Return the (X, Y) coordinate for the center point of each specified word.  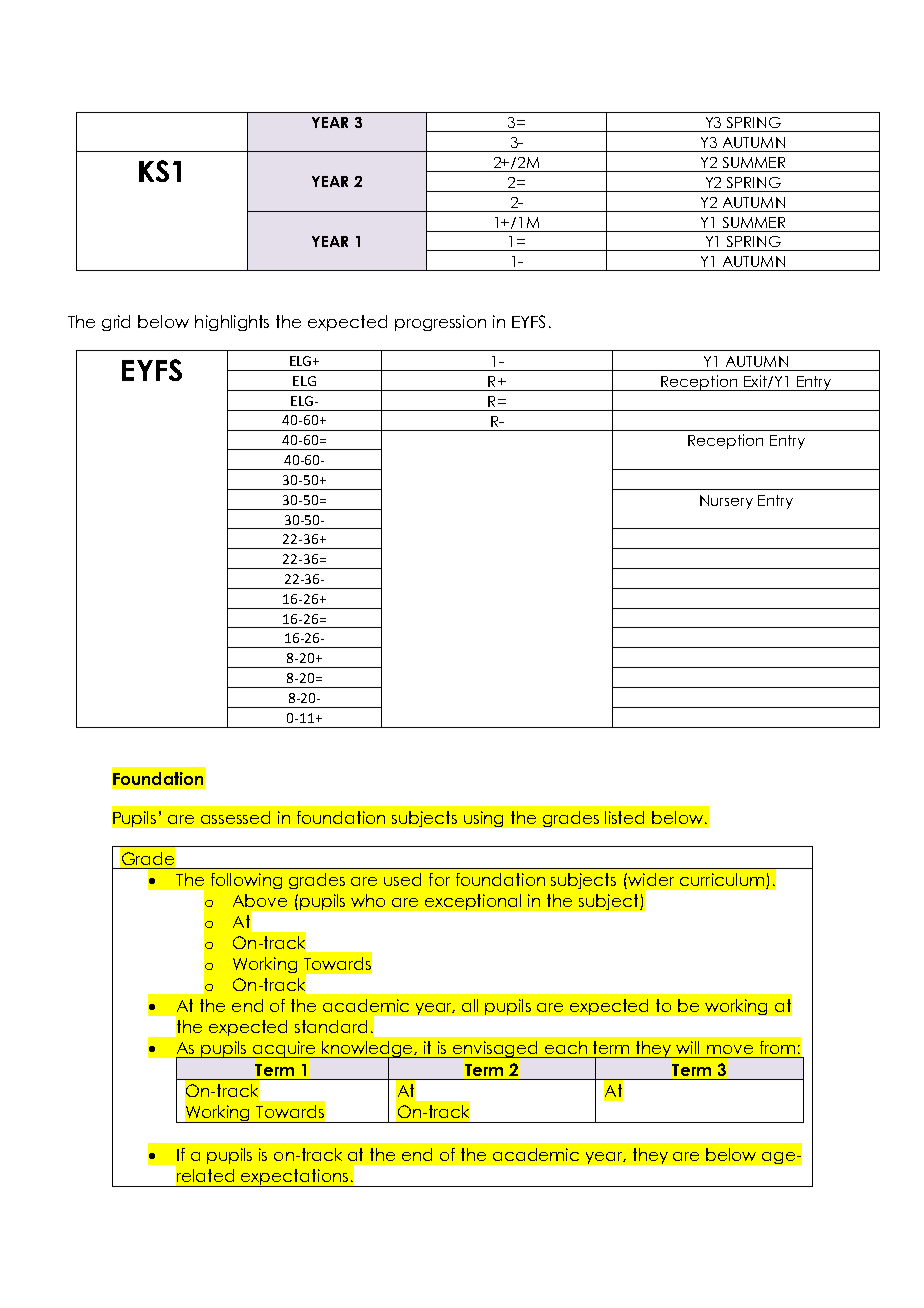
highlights (232, 323)
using (483, 819)
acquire (284, 1050)
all (470, 1005)
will (687, 1047)
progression (440, 323)
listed (624, 817)
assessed (235, 817)
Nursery (726, 502)
